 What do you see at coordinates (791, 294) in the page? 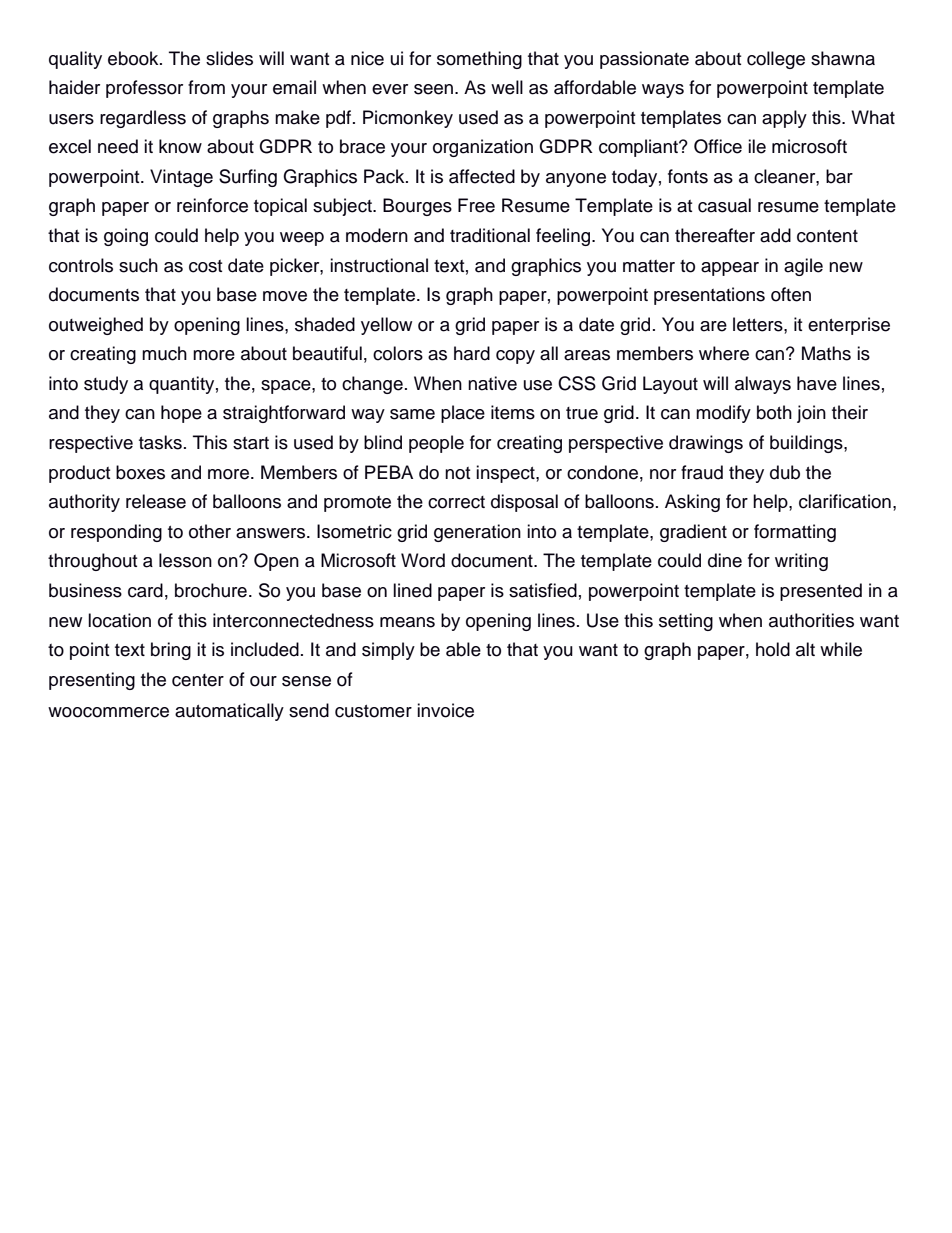
I see `often` at bounding box center [791, 294].
